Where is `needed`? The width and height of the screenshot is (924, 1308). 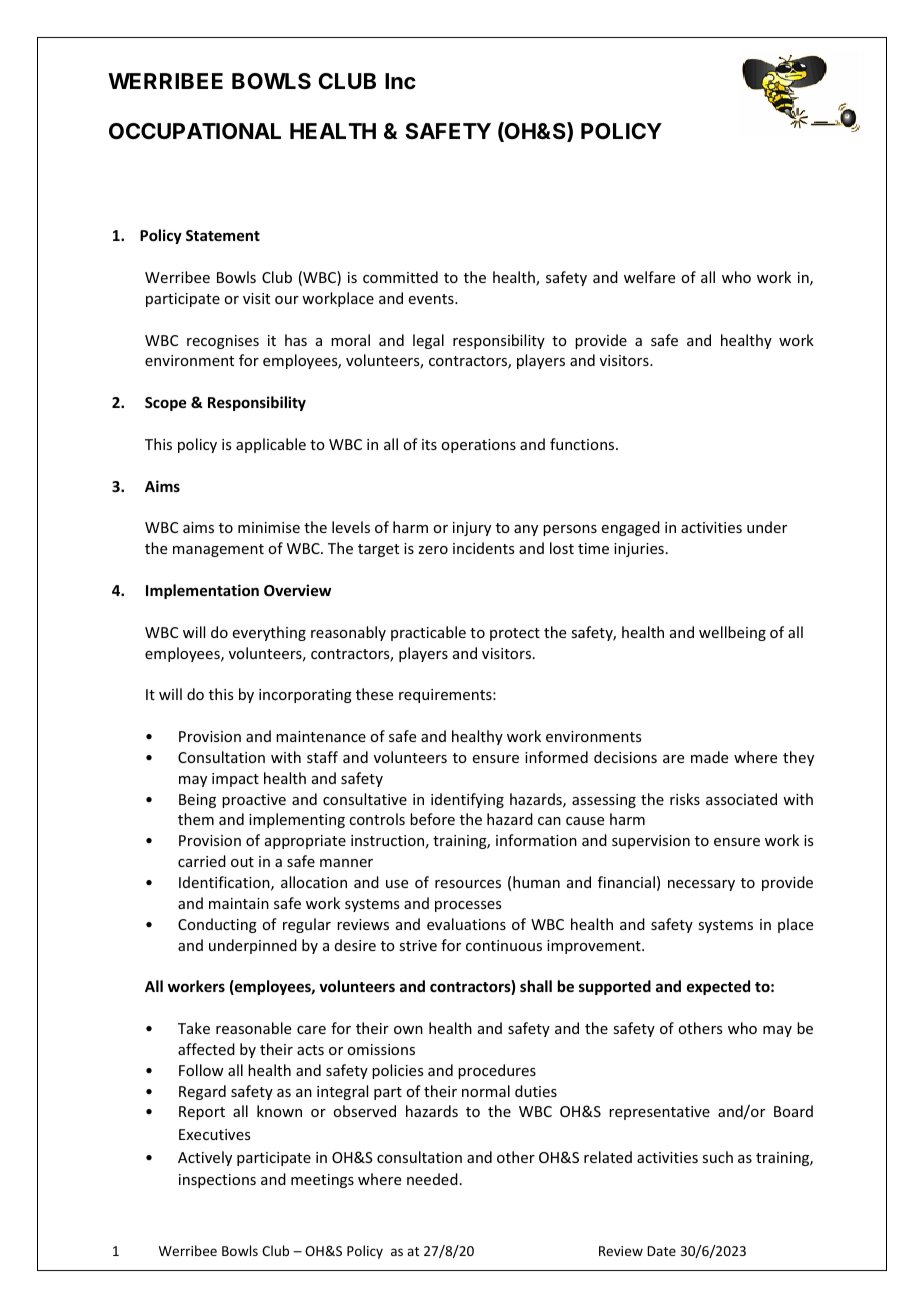
needed is located at coordinates (432, 1179).
